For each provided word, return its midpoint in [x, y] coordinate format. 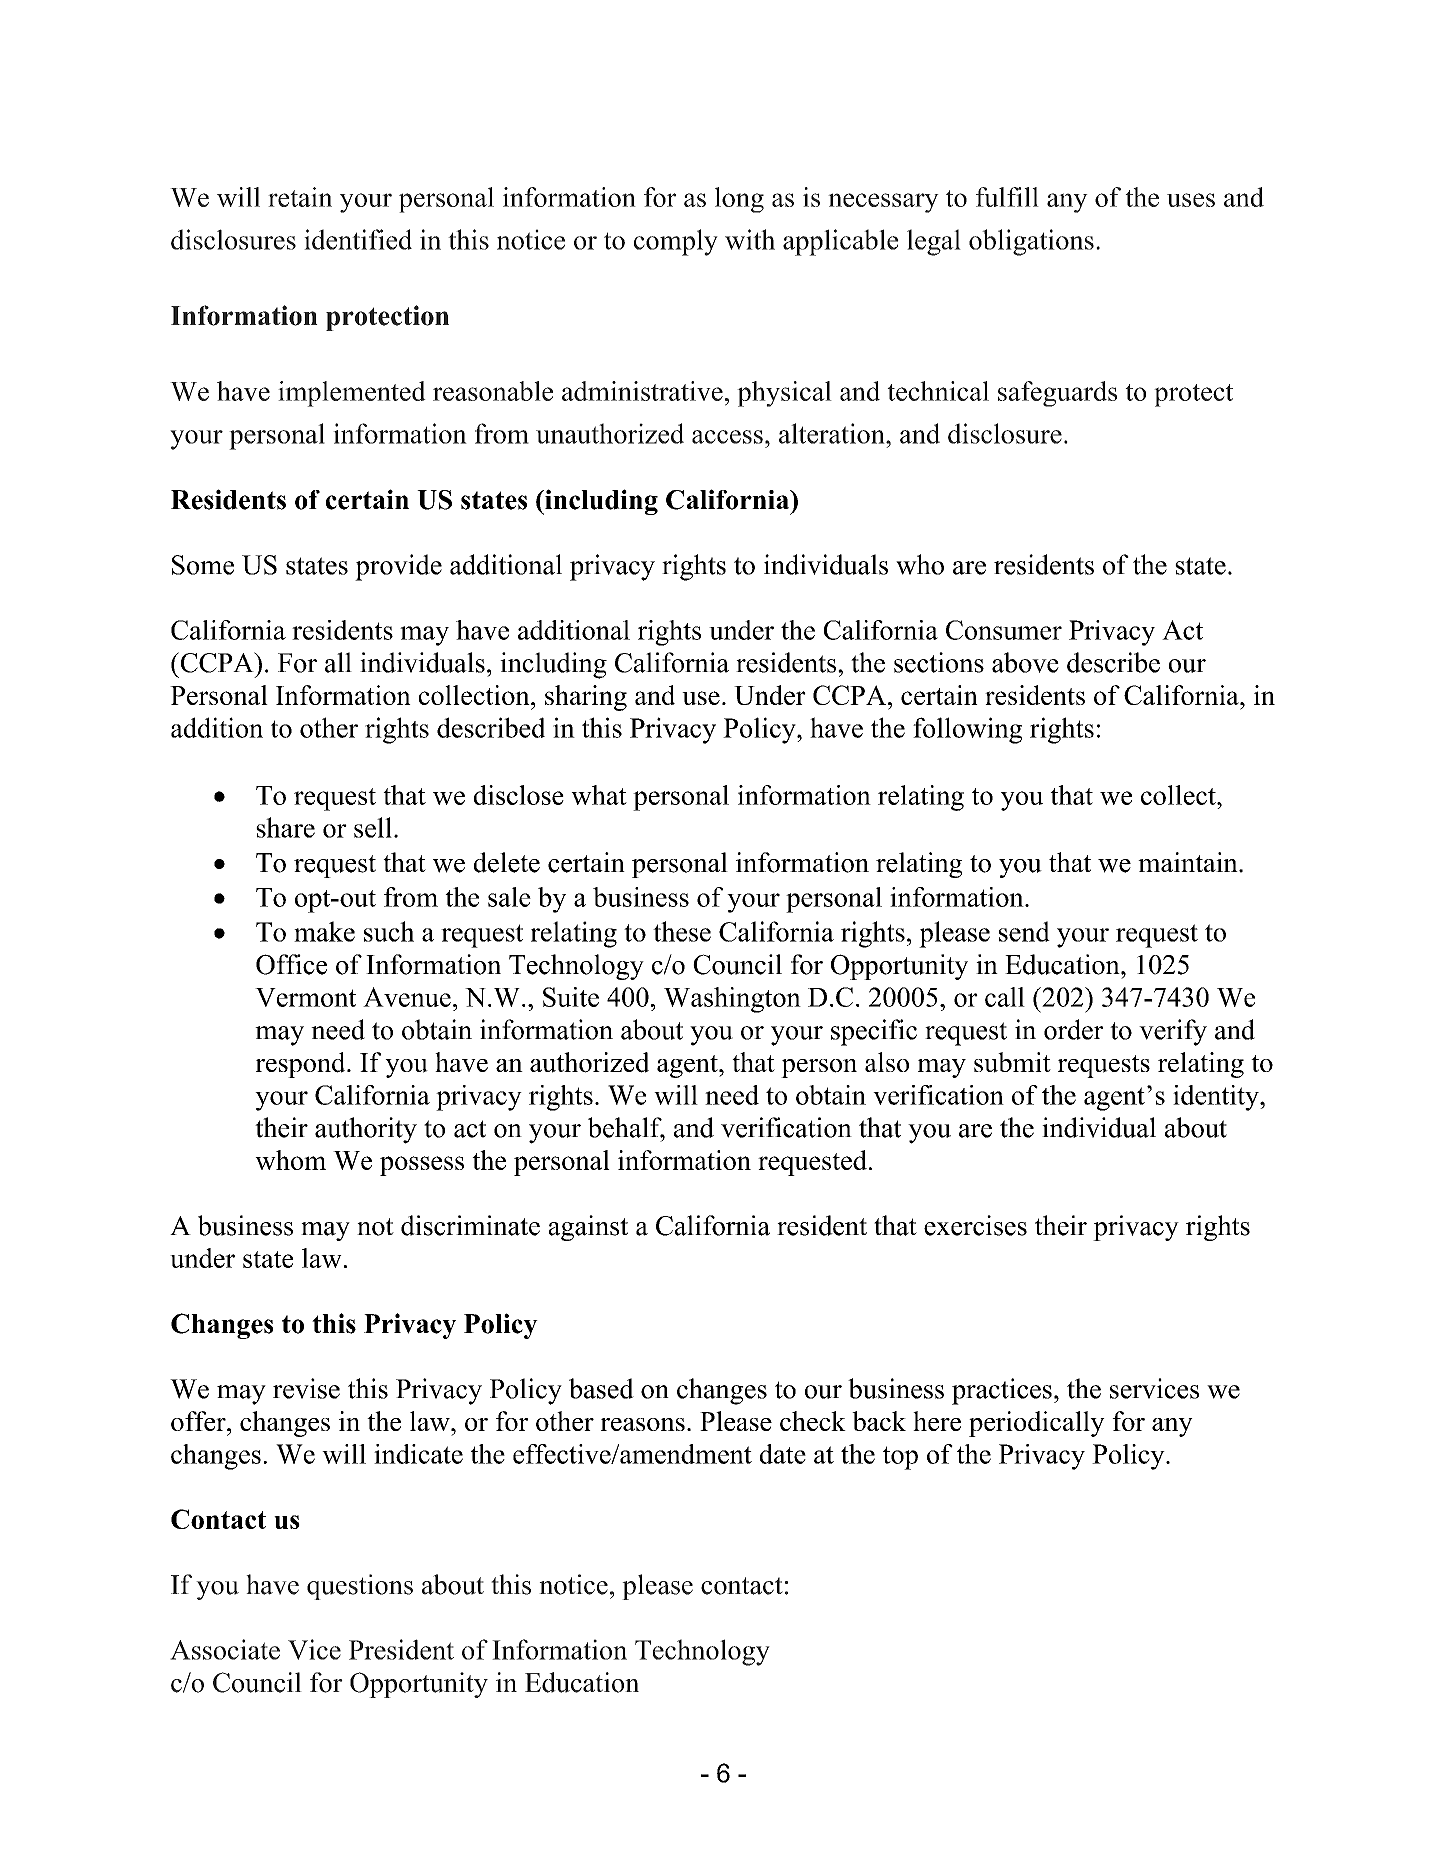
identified [358, 239]
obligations [1031, 242]
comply [676, 242]
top [900, 1458]
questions [360, 1587]
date [783, 1454]
